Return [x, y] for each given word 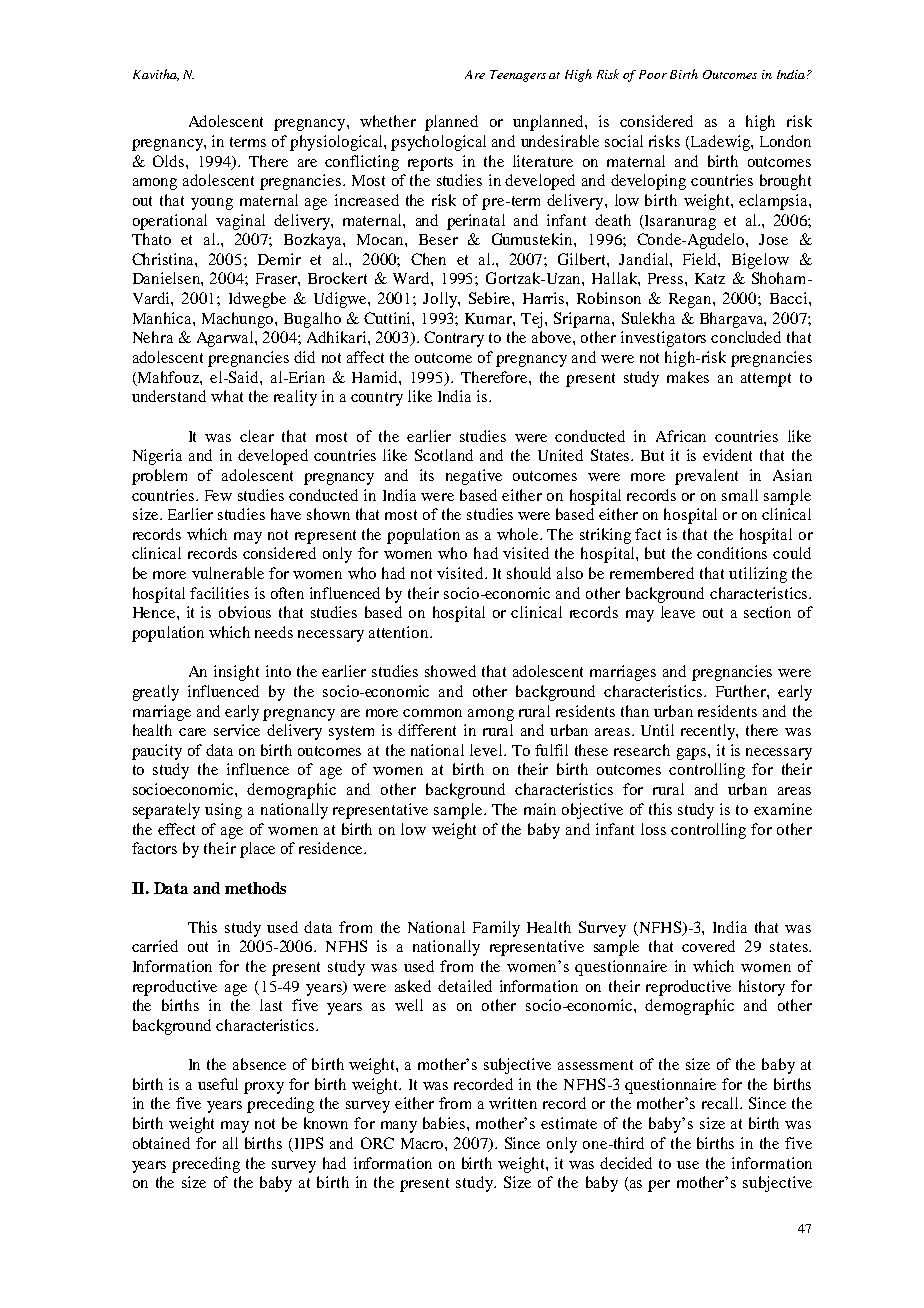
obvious [245, 612]
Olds [170, 161]
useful [218, 1084]
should [529, 573]
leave [678, 612]
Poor [653, 74]
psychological [438, 143]
